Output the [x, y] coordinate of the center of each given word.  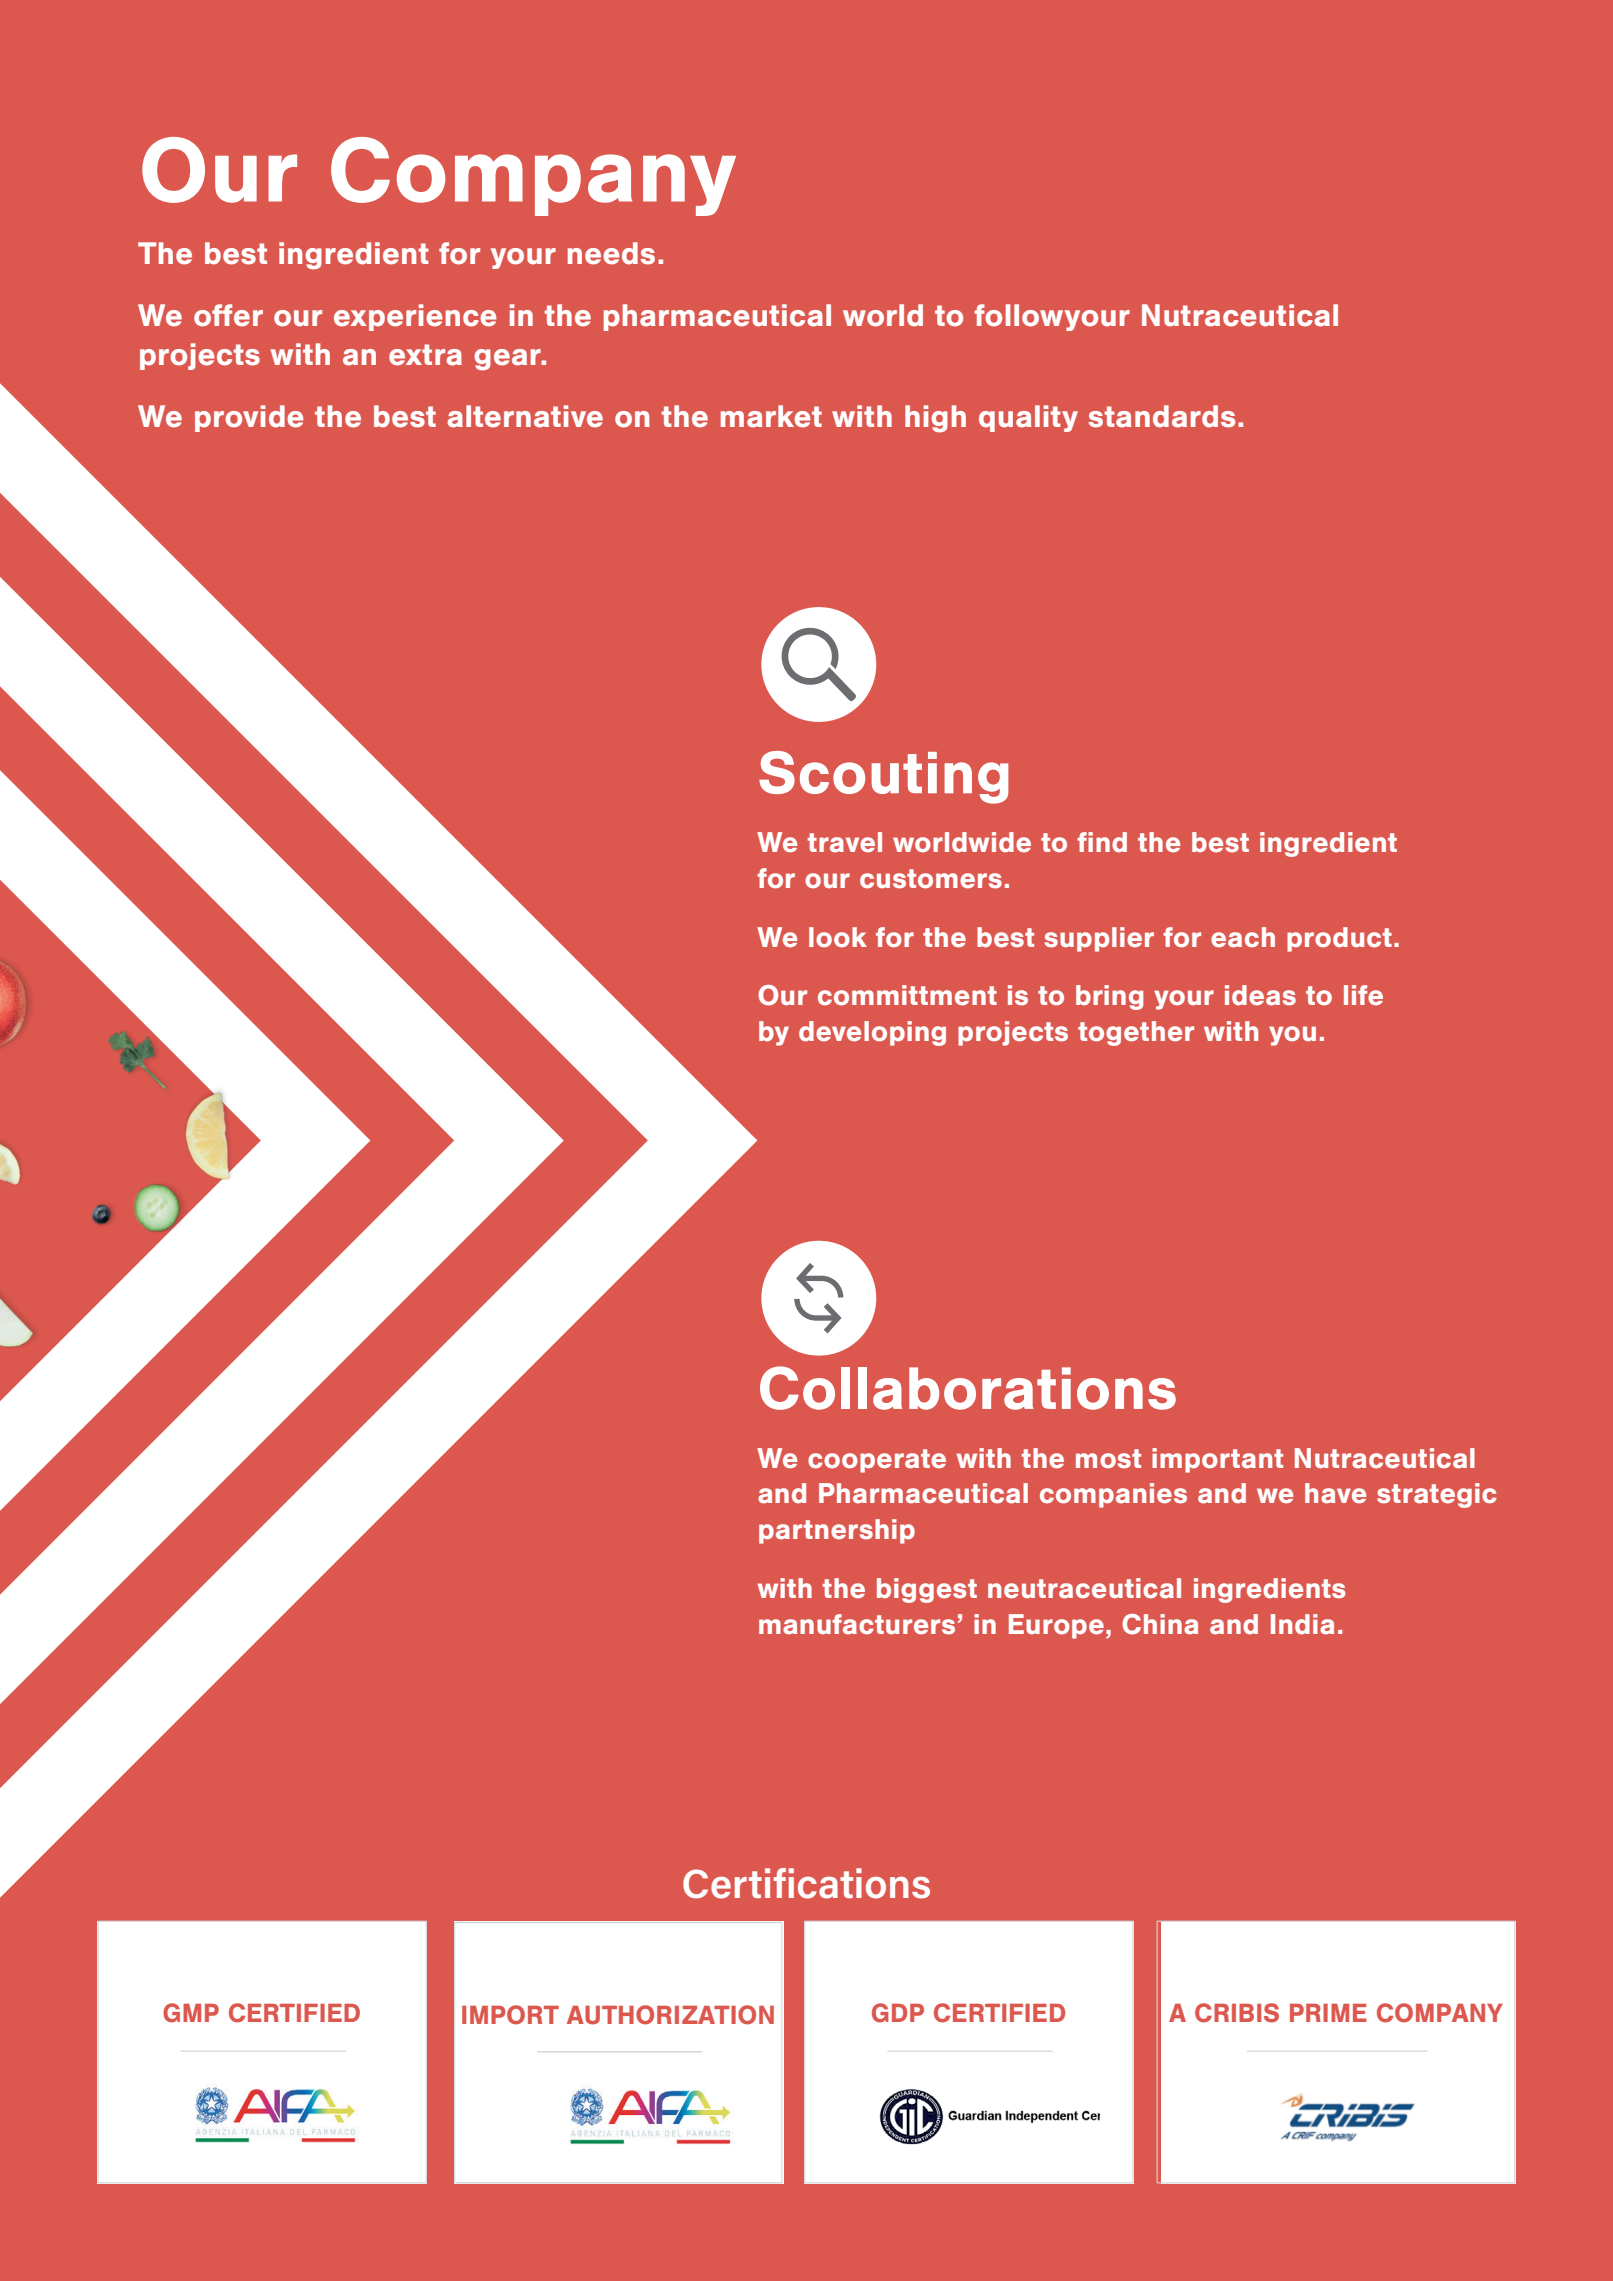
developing [872, 1033]
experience [415, 317]
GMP [191, 2013]
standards [1162, 416]
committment [907, 995]
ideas [1260, 995]
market [771, 416]
